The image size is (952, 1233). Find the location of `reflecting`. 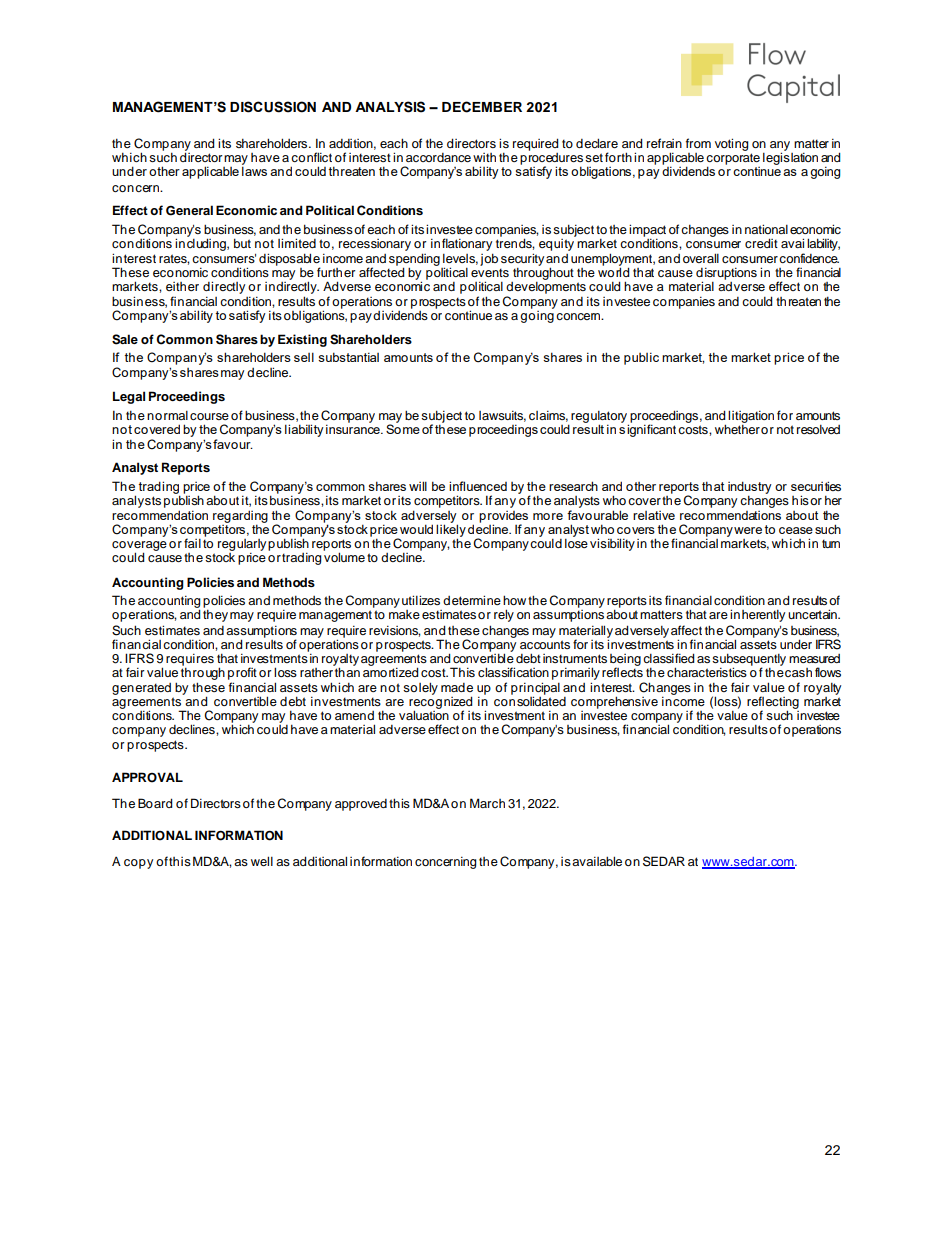

reflecting is located at coordinates (773, 703).
